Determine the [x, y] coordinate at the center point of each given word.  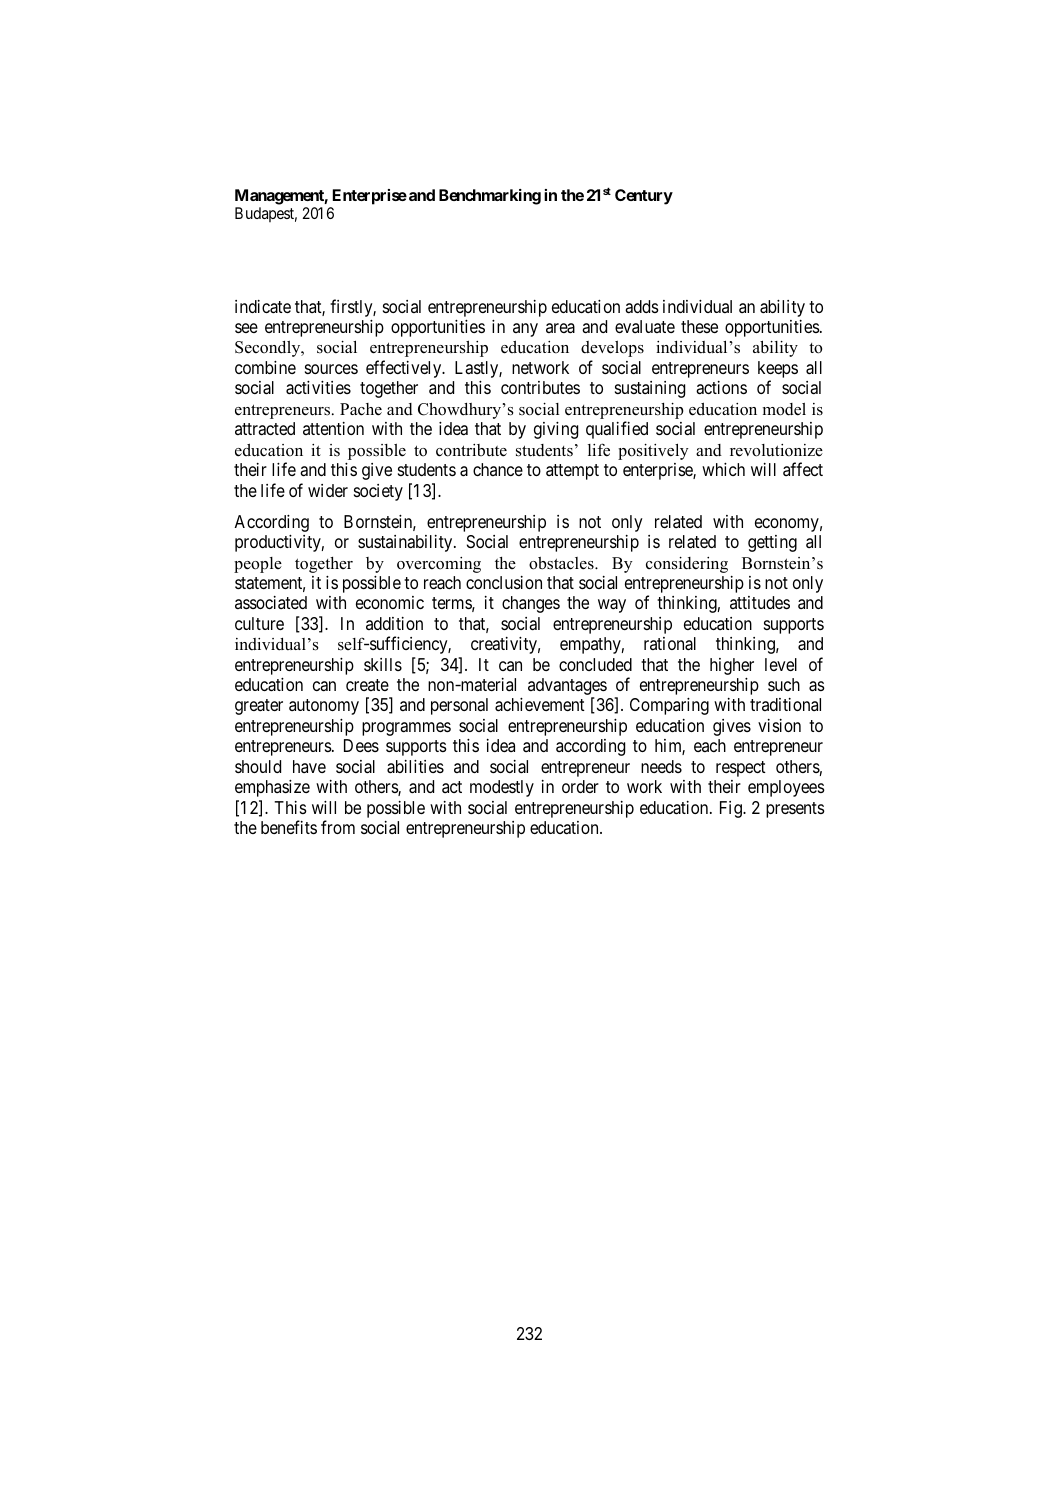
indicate [263, 307]
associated [271, 602]
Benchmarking [490, 197]
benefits [289, 827]
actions [721, 388]
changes [531, 604]
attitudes [760, 602]
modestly [502, 788]
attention [333, 428]
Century [644, 197]
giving [556, 430]
